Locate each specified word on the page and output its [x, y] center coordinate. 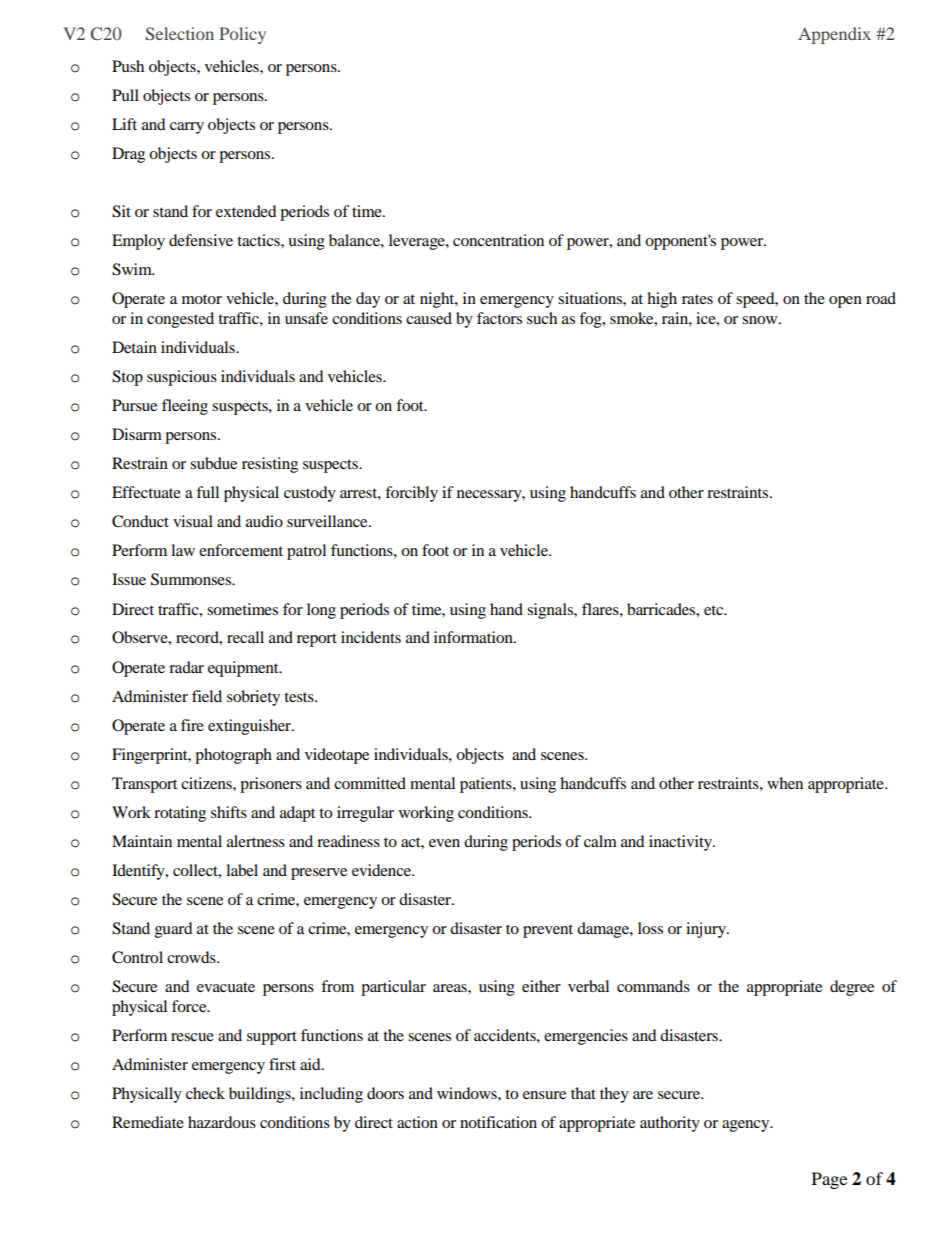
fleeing [185, 407]
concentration [498, 240]
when [785, 783]
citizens [207, 783]
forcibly [411, 494]
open [845, 302]
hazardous [222, 1122]
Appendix [834, 35]
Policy [242, 35]
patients [487, 785]
